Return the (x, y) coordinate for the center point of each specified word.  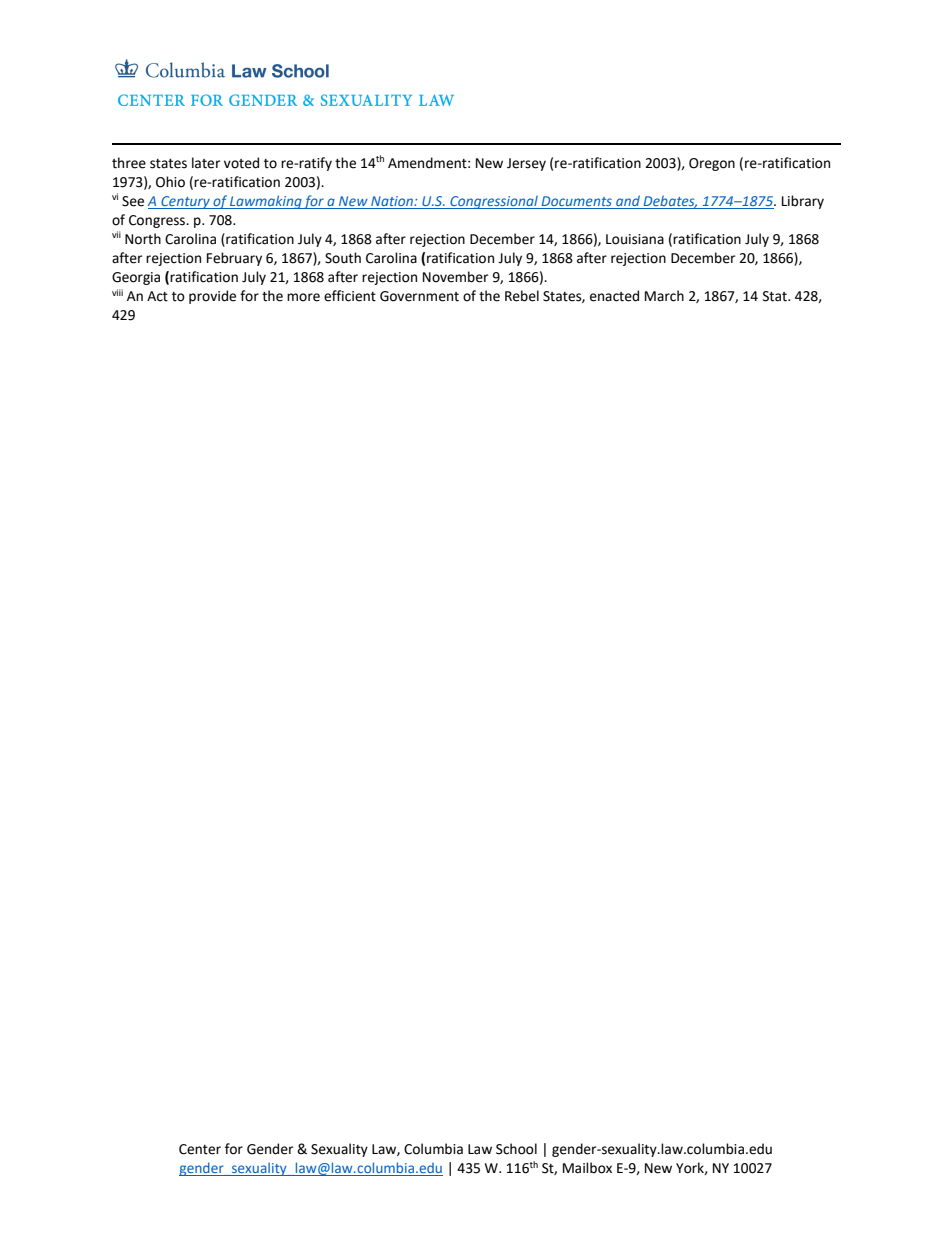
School (516, 1149)
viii (117, 292)
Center (200, 1149)
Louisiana (635, 239)
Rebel (522, 296)
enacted (614, 296)
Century (185, 202)
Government (419, 296)
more (303, 297)
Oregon (712, 164)
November (455, 277)
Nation (393, 201)
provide (212, 297)
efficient (350, 296)
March (664, 296)
